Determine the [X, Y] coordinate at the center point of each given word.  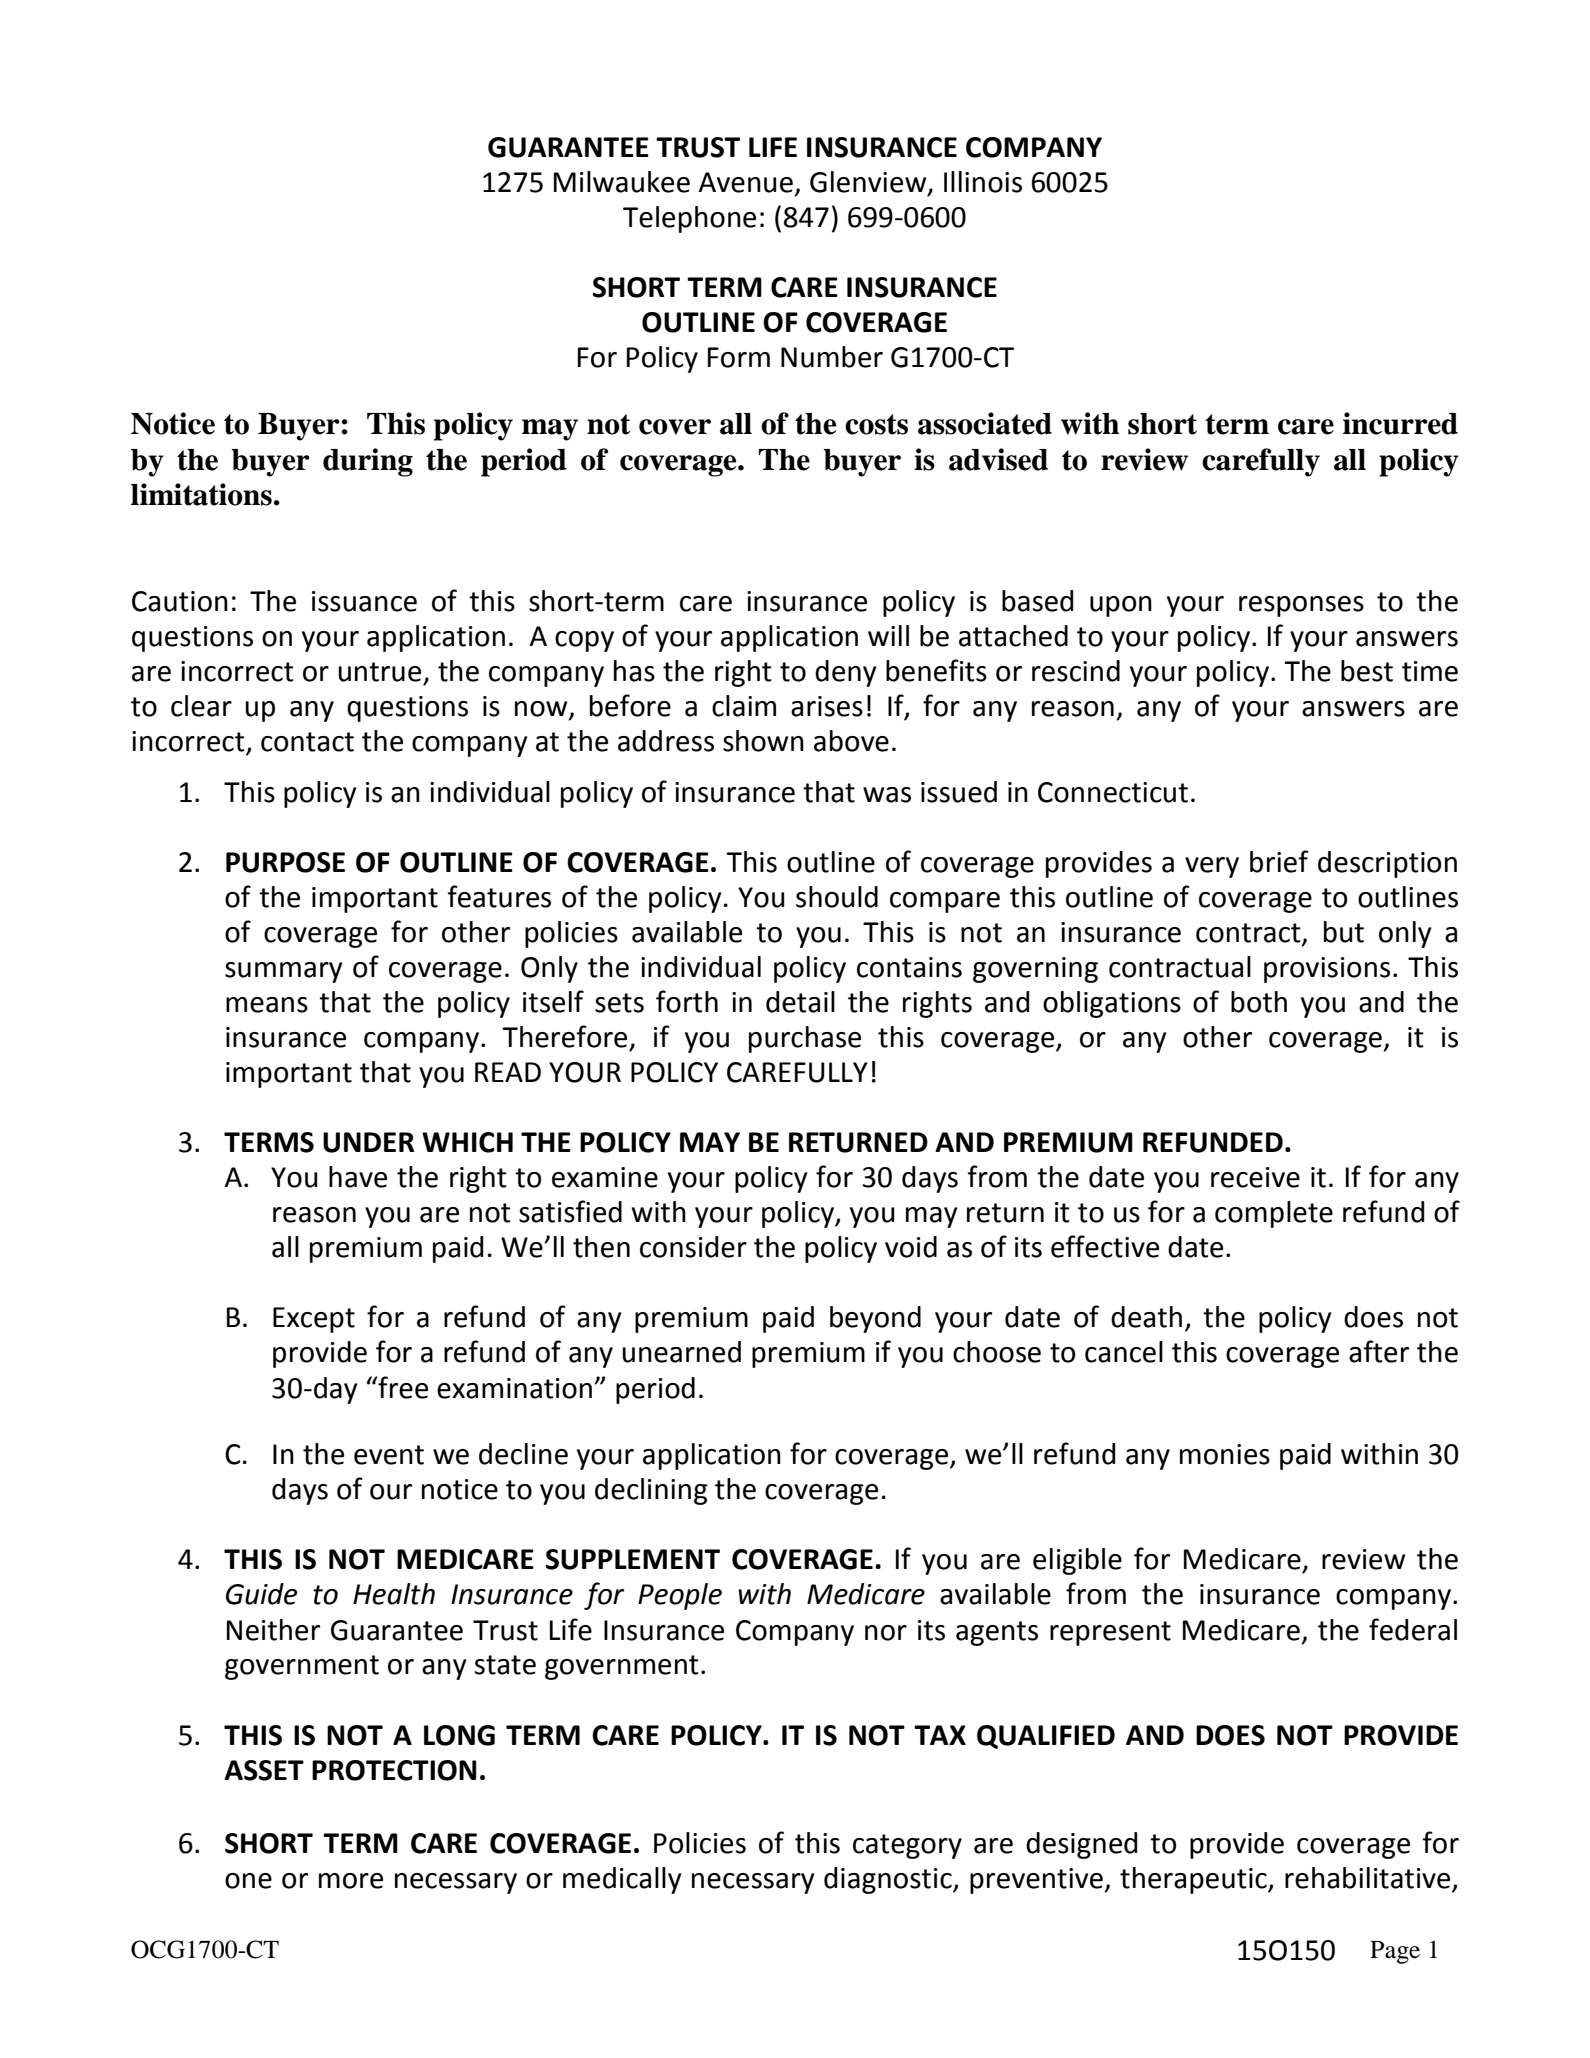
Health [394, 1594]
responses [1301, 606]
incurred [1400, 423]
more [351, 1881]
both [1259, 1002]
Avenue [746, 182]
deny [846, 673]
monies [1225, 1454]
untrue [379, 672]
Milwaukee [622, 182]
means [267, 1005]
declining [651, 1491]
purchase [805, 1039]
